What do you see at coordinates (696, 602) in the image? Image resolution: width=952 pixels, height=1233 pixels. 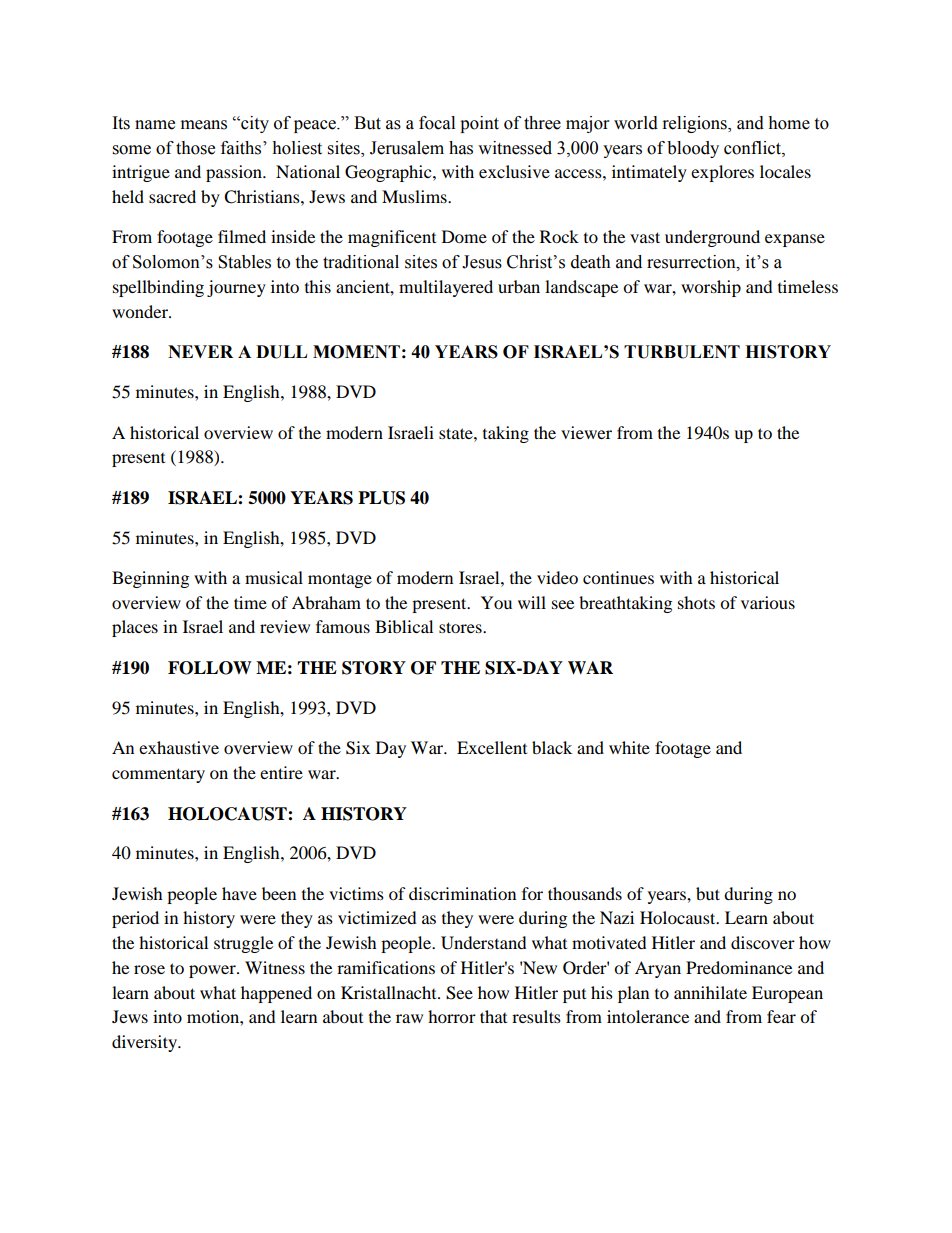 I see `shots` at bounding box center [696, 602].
